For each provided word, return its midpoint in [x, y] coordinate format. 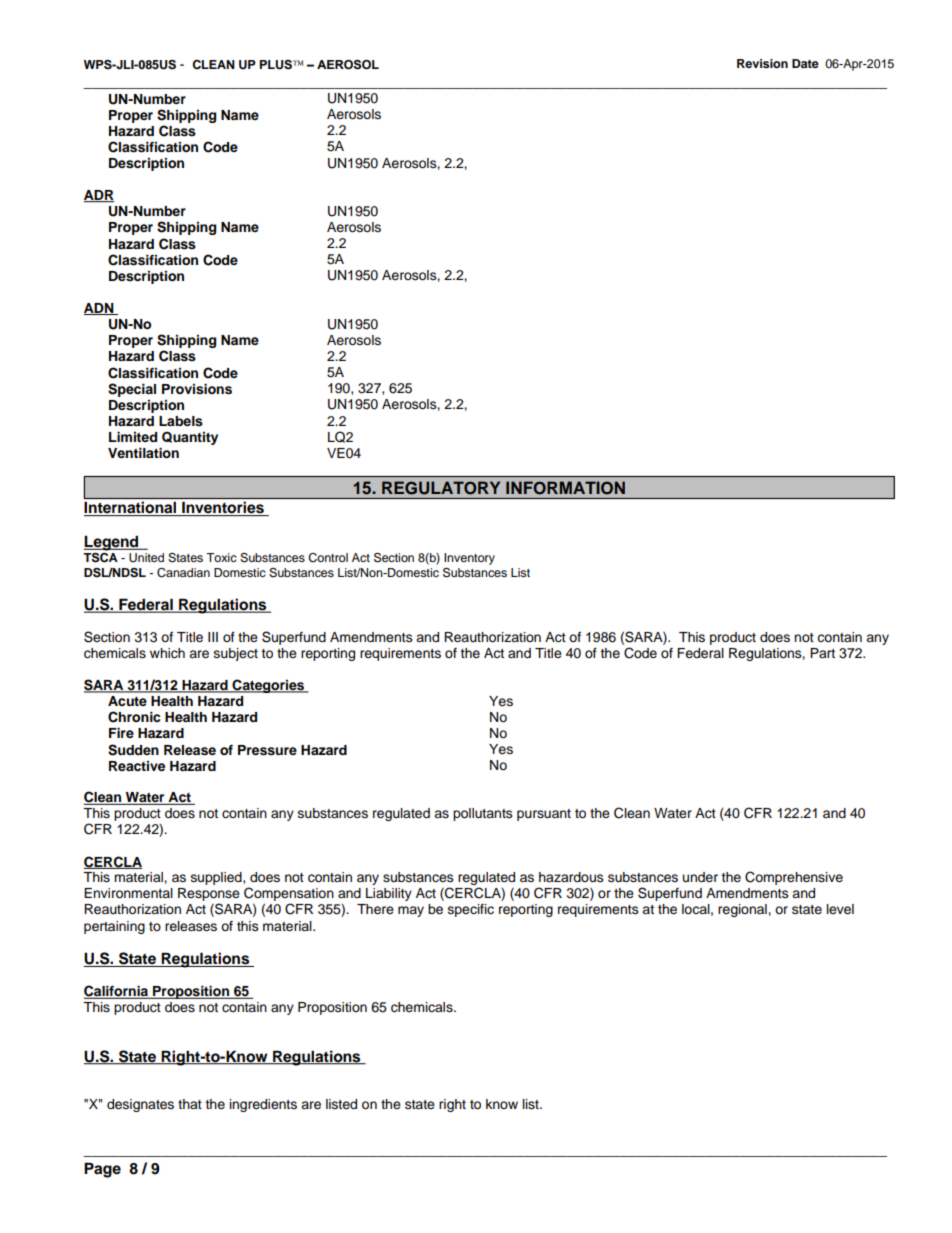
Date [805, 63]
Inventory [469, 559]
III [213, 637]
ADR [99, 196]
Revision [762, 63]
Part [822, 653]
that [190, 1104]
